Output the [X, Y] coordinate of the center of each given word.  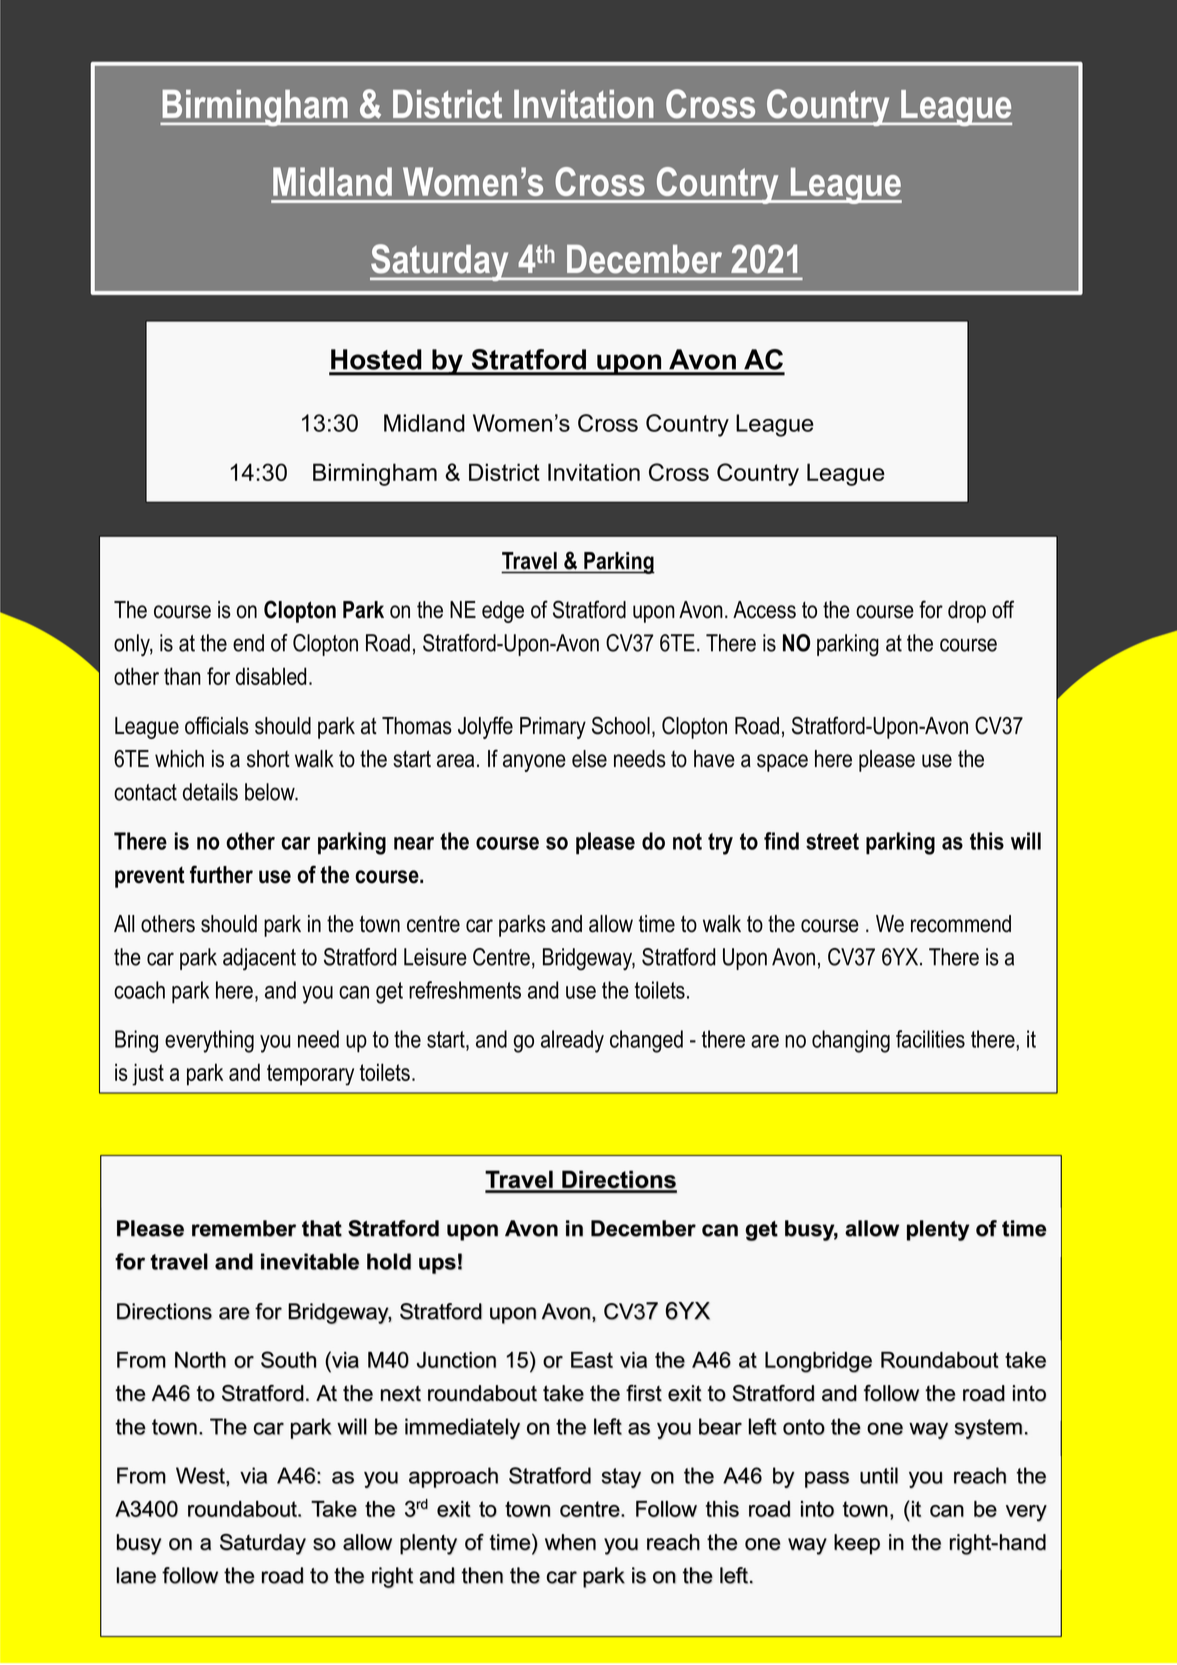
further [221, 874]
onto [804, 1427]
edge [503, 612]
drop [967, 612]
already [572, 1041]
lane [136, 1575]
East [592, 1359]
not [687, 841]
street [832, 841]
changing [851, 1041]
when [570, 1542]
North [200, 1359]
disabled [271, 676]
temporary [310, 1075]
